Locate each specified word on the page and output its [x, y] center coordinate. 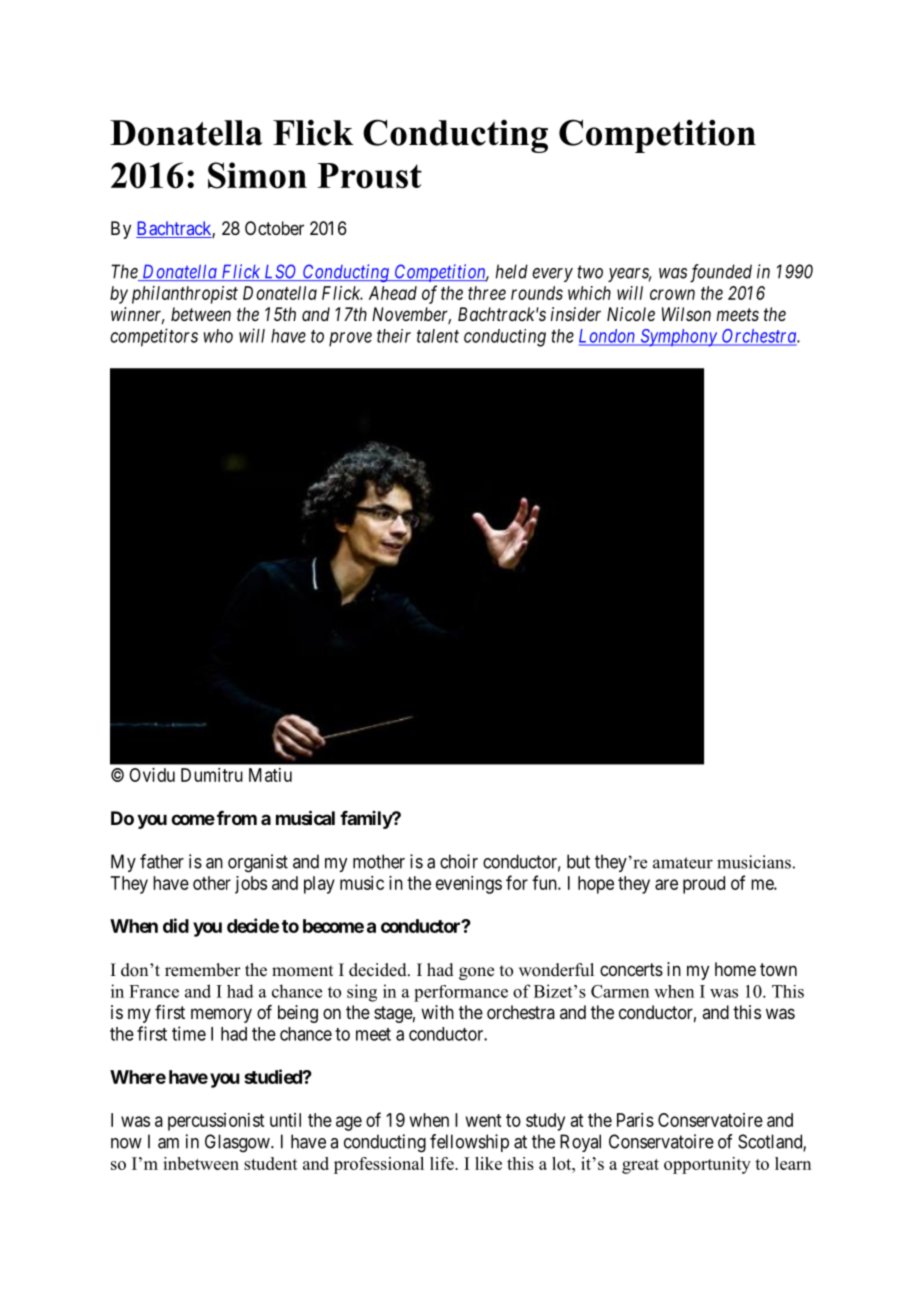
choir [459, 861]
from [237, 818]
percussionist [216, 1122]
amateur [683, 863]
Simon [257, 175]
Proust [369, 176]
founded [721, 273]
